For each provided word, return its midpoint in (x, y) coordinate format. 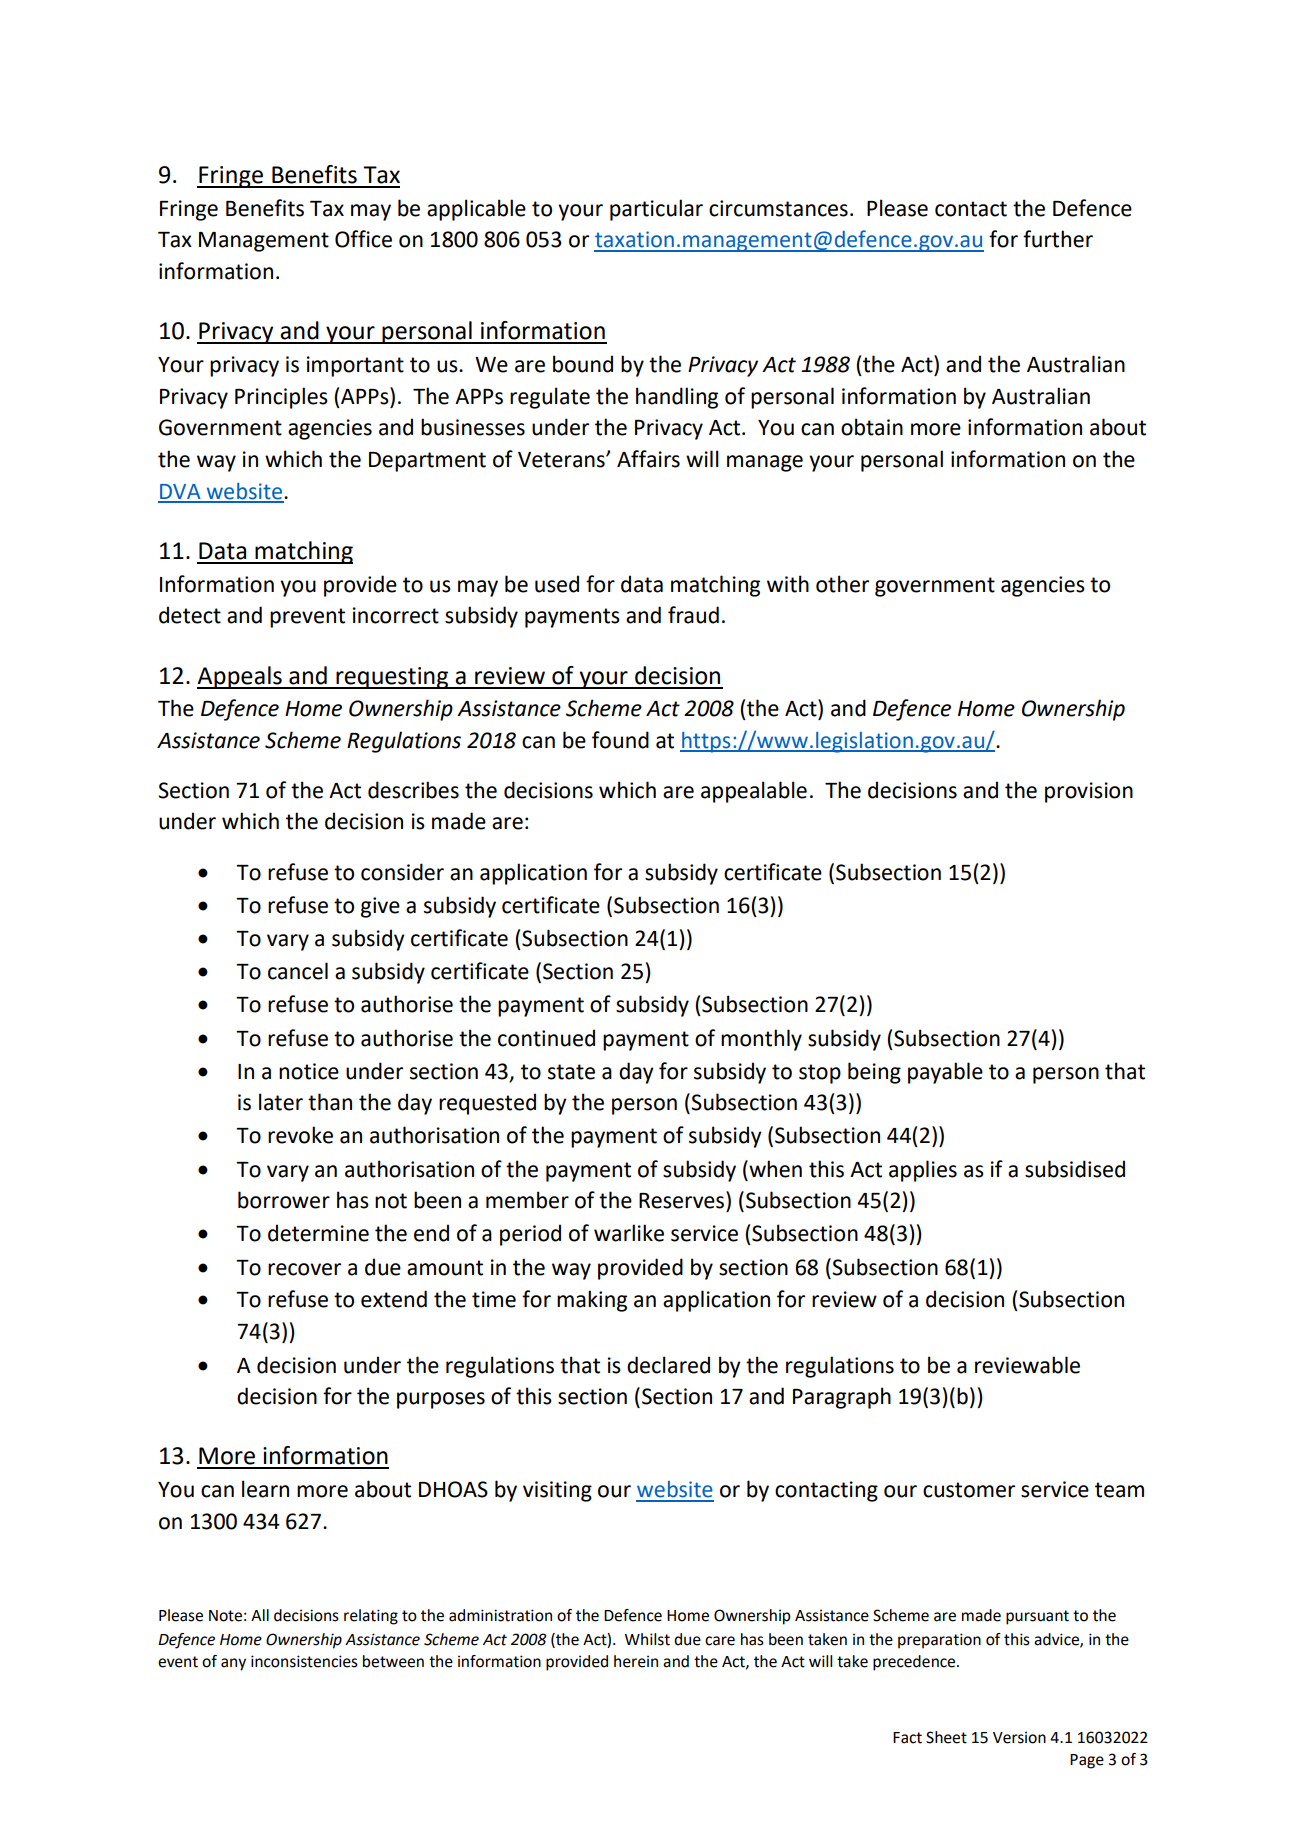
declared (668, 1365)
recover (304, 1269)
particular (656, 210)
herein (636, 1661)
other (842, 584)
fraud (693, 615)
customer (969, 1490)
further (1058, 239)
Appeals (240, 677)
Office (363, 239)
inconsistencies (304, 1661)
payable (945, 1073)
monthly (761, 1040)
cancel (298, 971)
